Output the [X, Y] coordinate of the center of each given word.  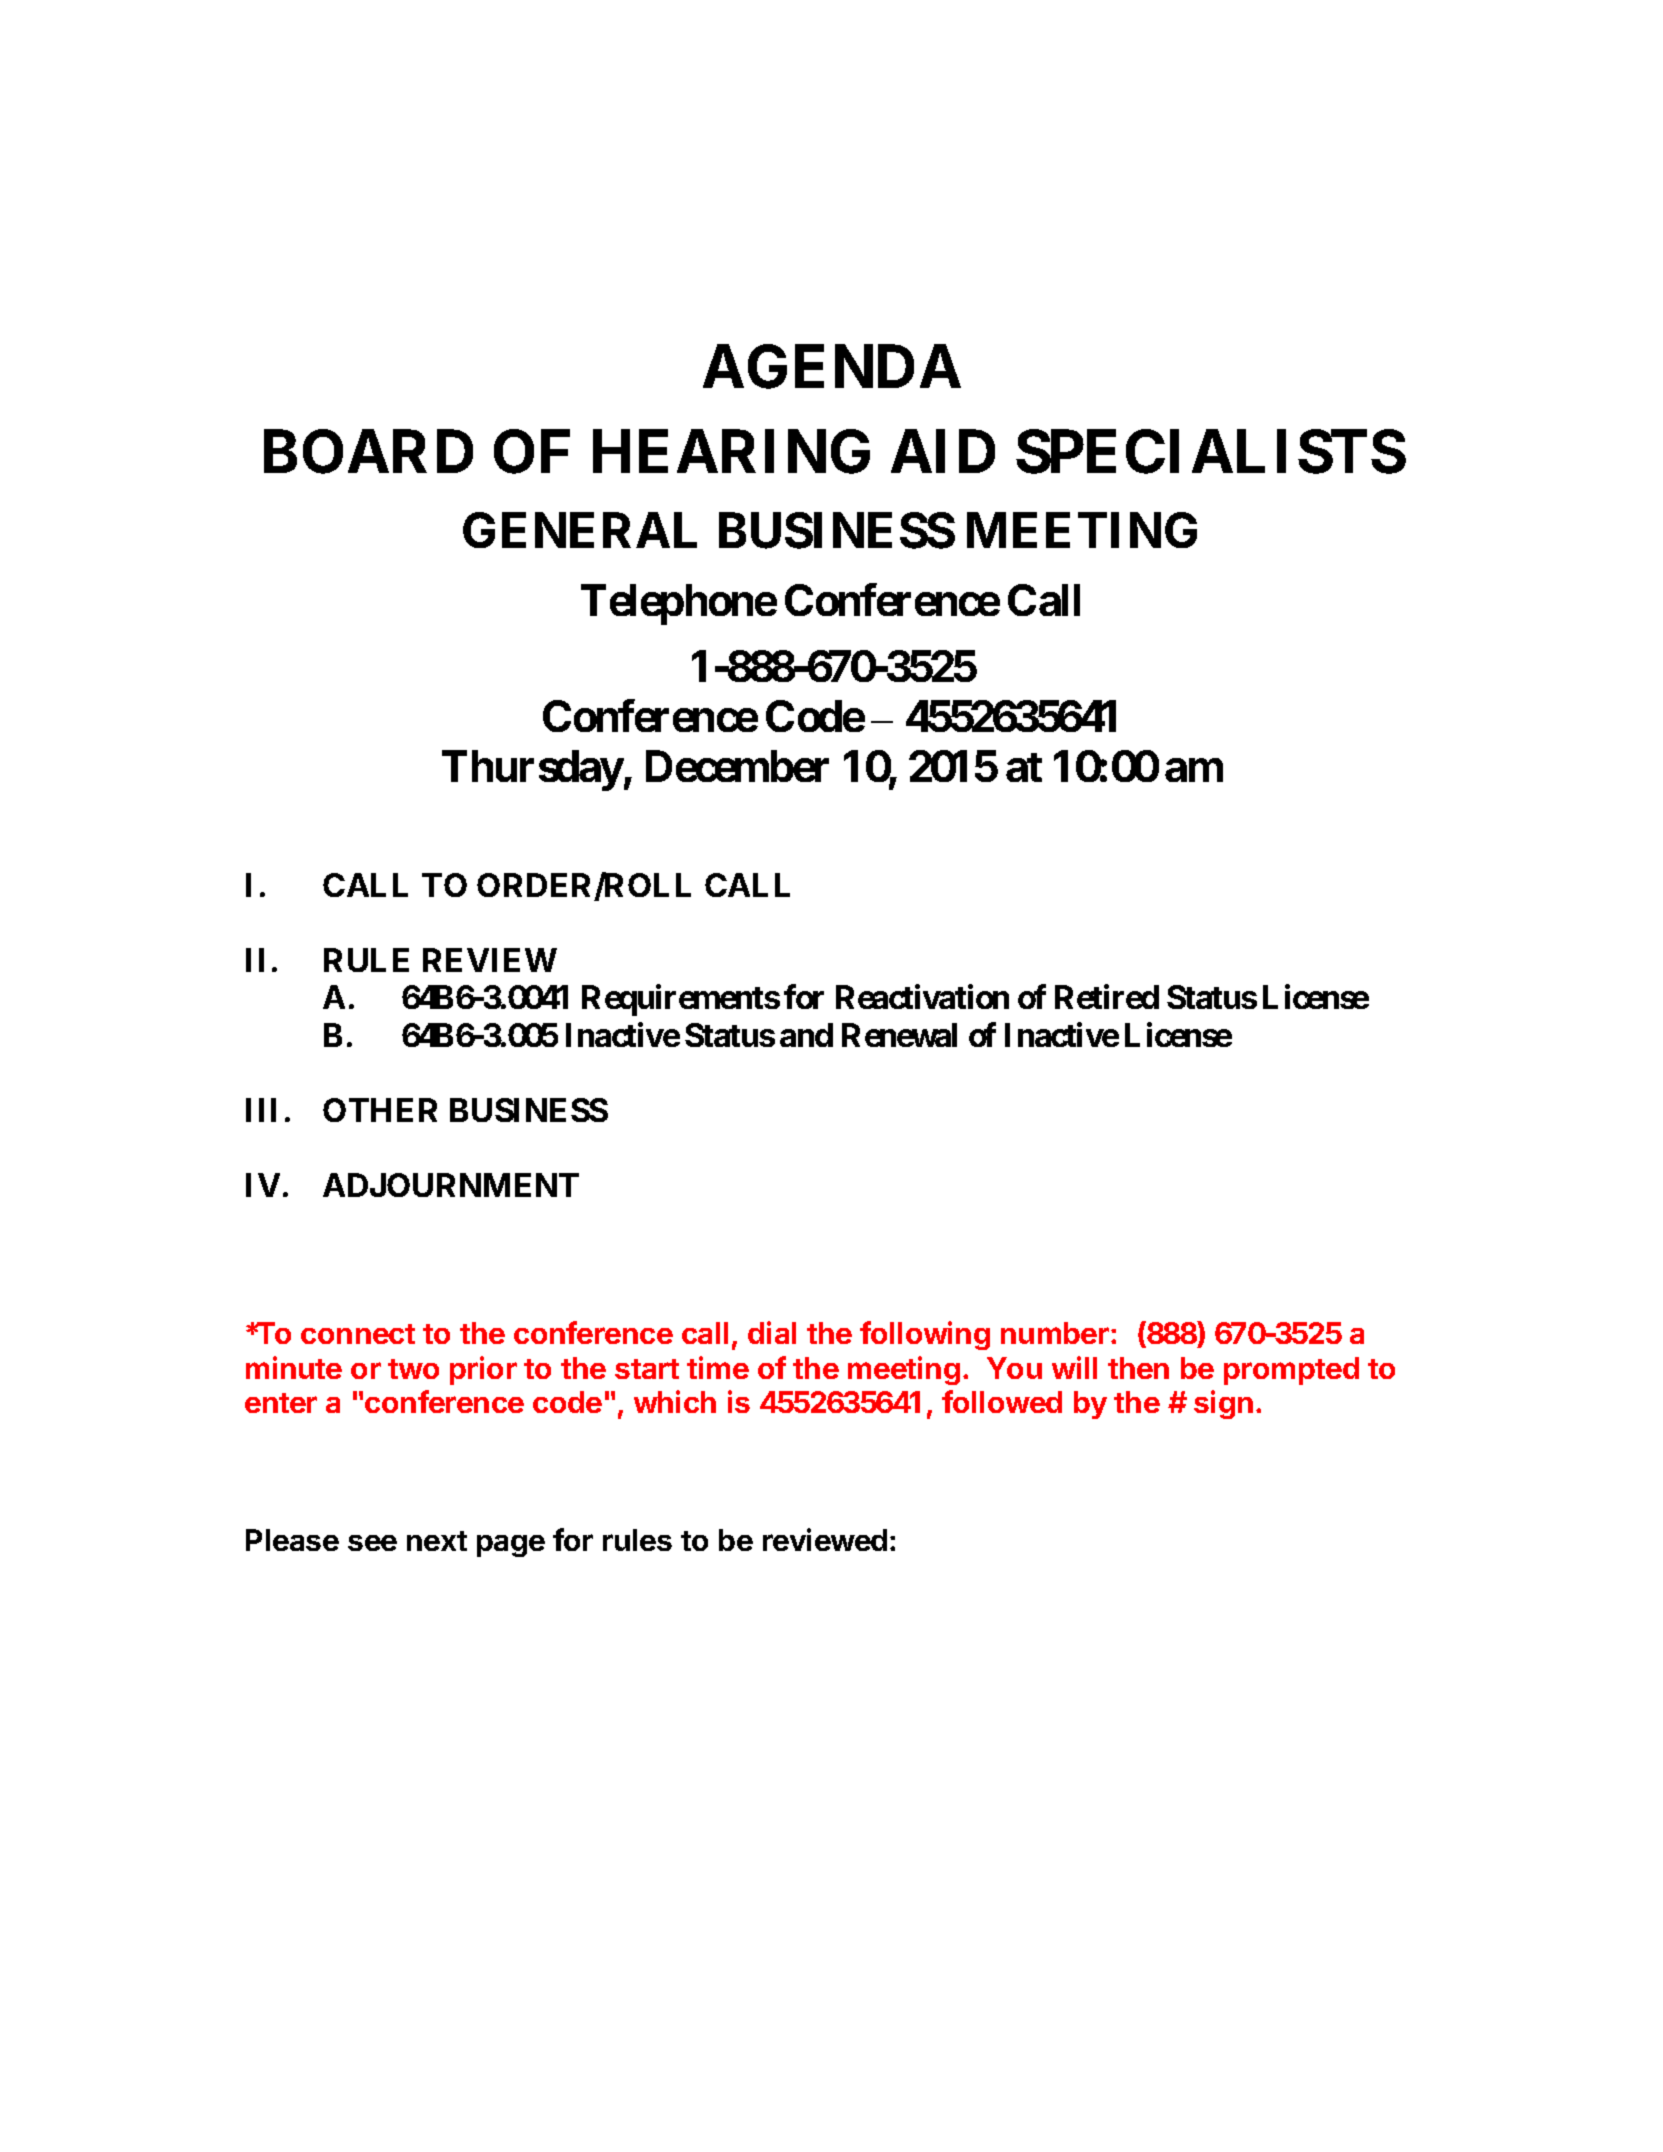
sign [1223, 1404]
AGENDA [832, 367]
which [675, 1401]
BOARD [368, 452]
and [806, 1035]
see [372, 1543]
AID [943, 451]
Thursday [532, 771]
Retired [1107, 997]
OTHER [380, 1110]
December [737, 766]
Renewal [899, 1035]
